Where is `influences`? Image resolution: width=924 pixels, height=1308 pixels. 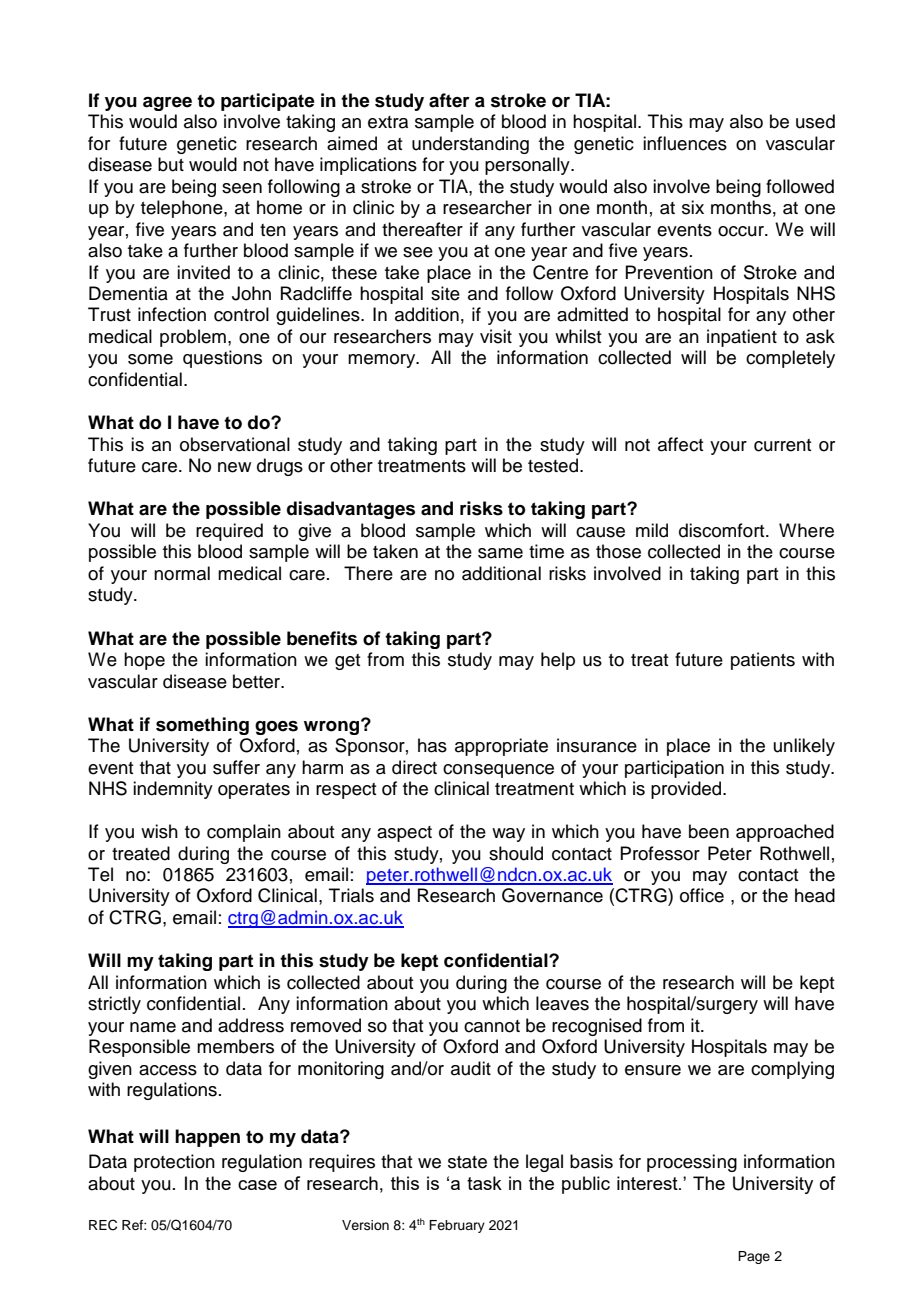
influences is located at coordinates (685, 143).
